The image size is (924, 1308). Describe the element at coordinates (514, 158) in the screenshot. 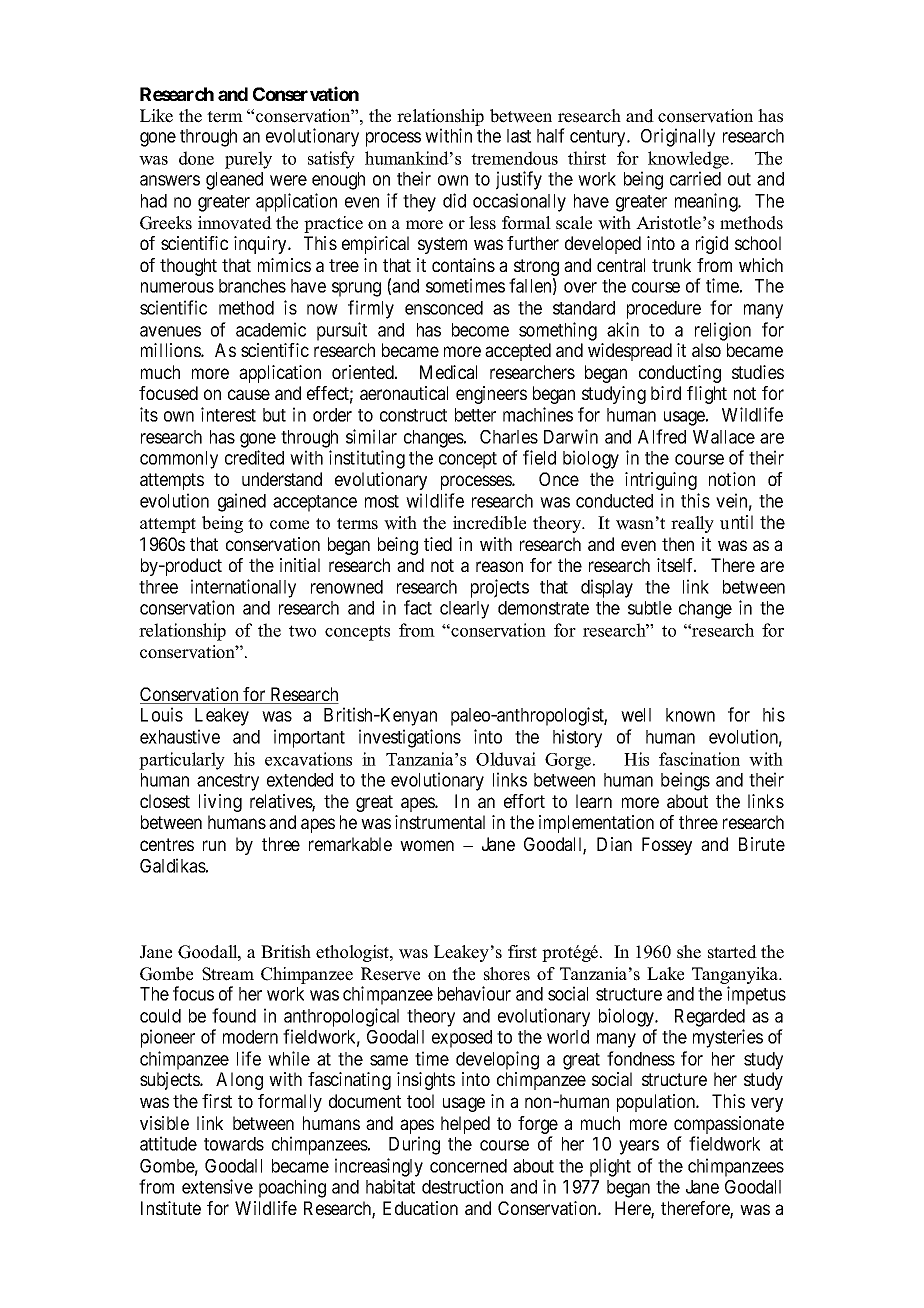

I see `tremendous` at that location.
